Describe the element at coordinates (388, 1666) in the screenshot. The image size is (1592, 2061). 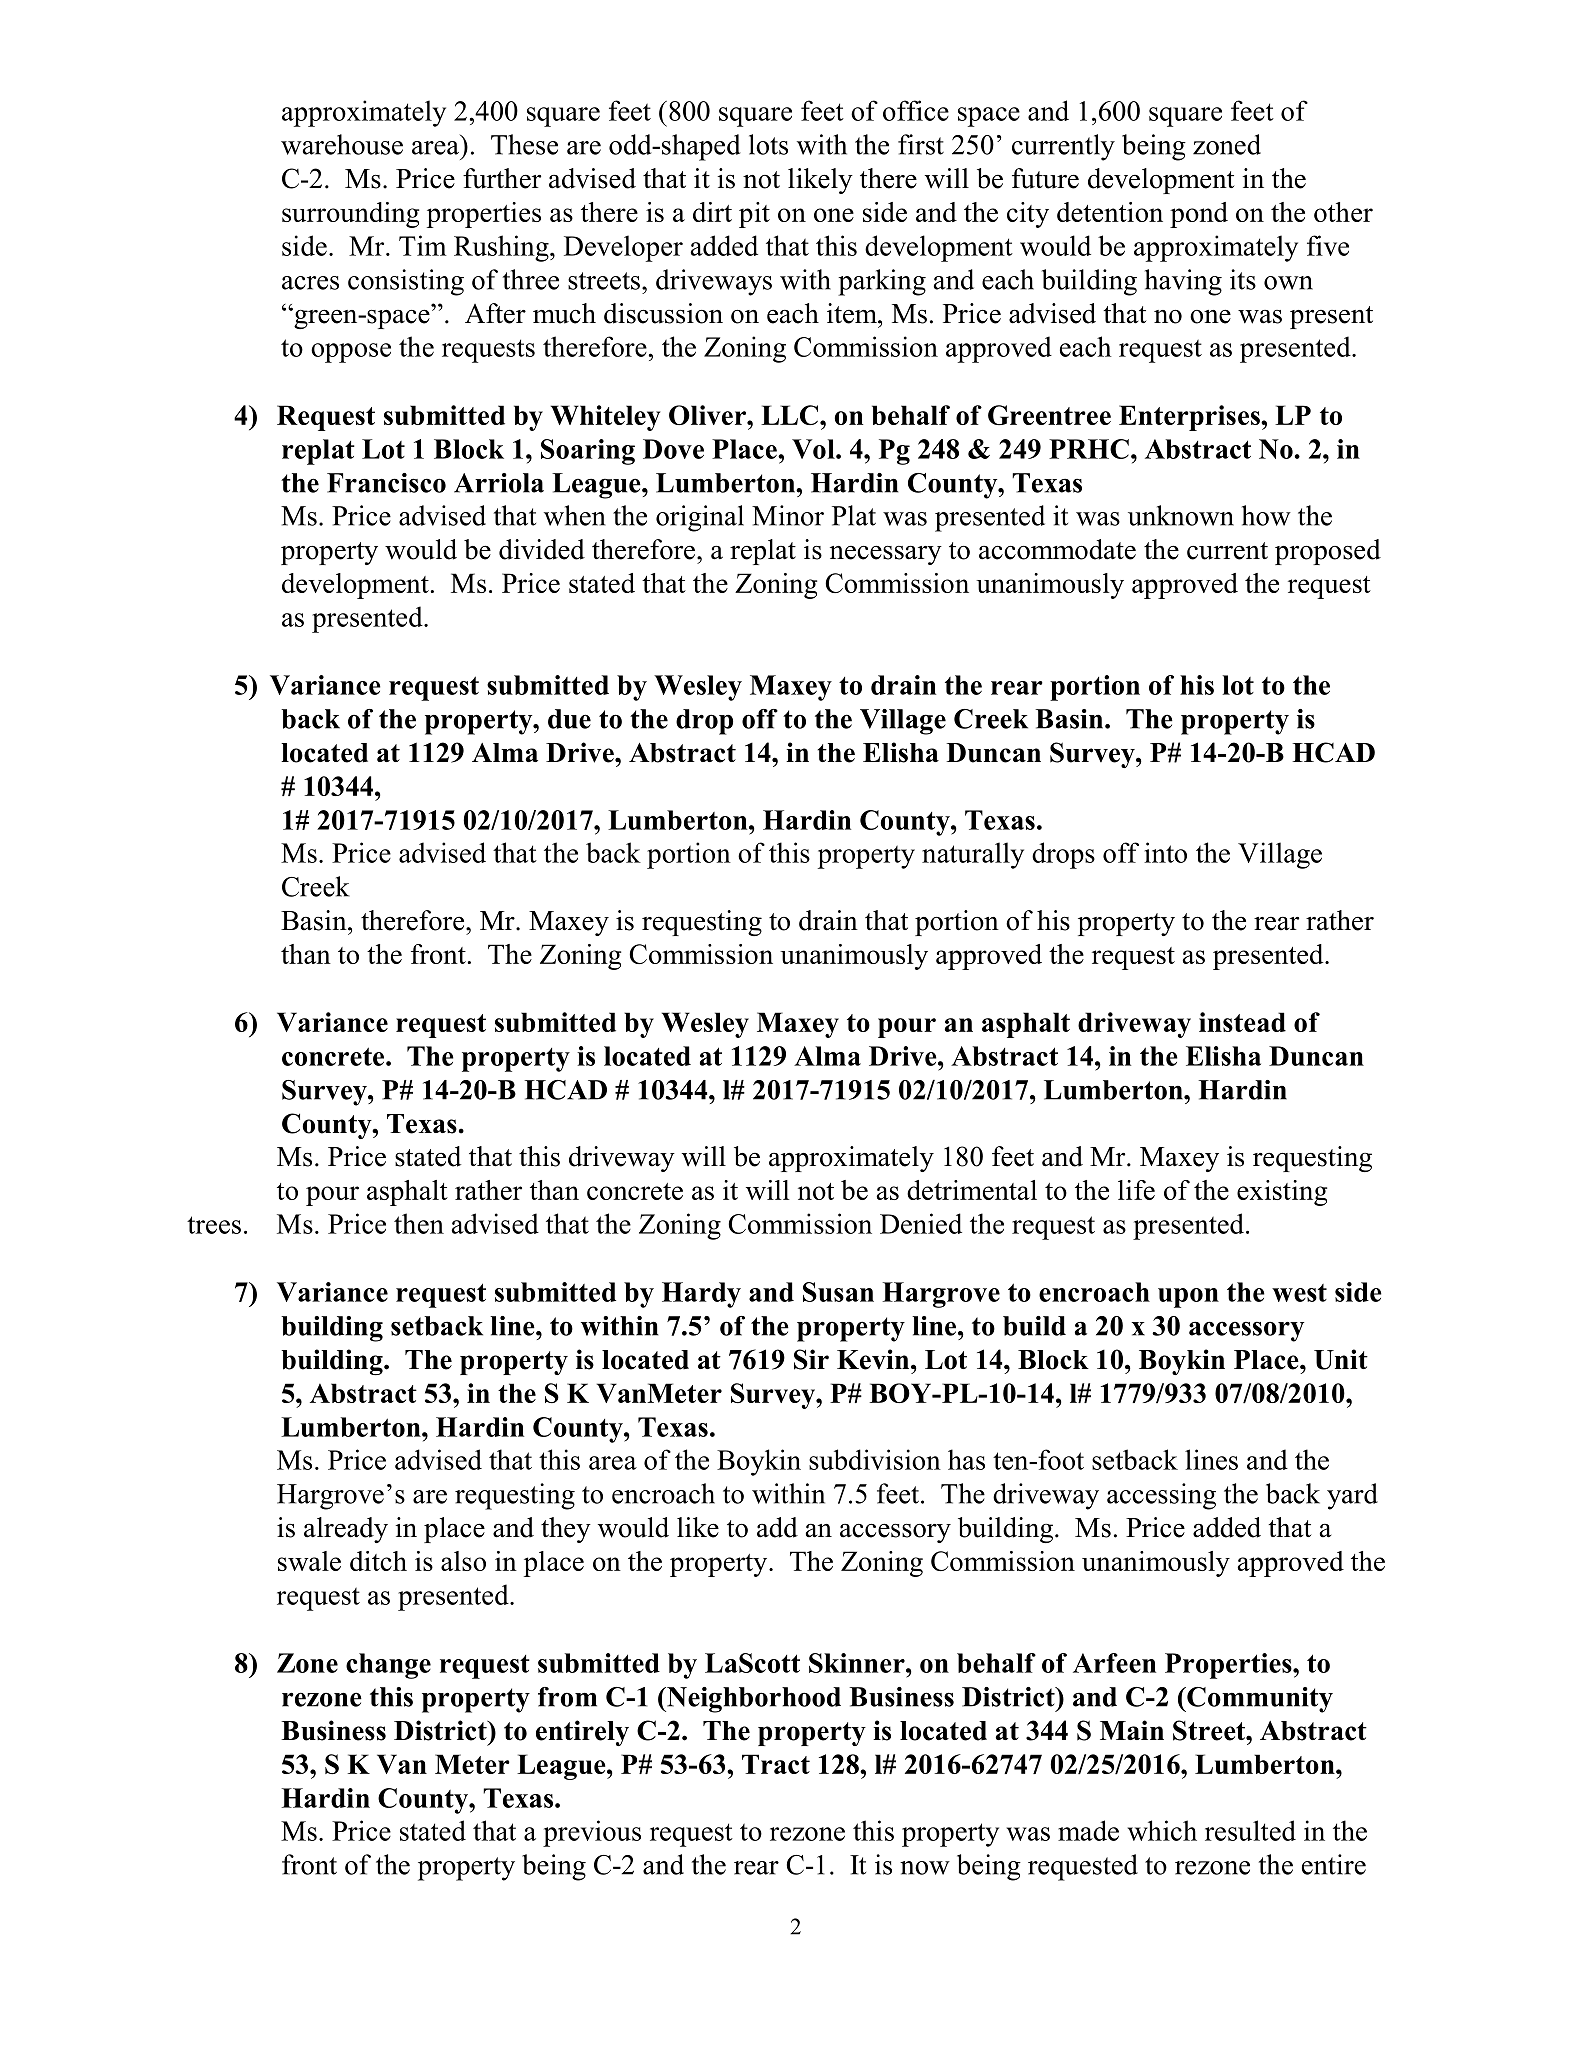
I see `change` at that location.
